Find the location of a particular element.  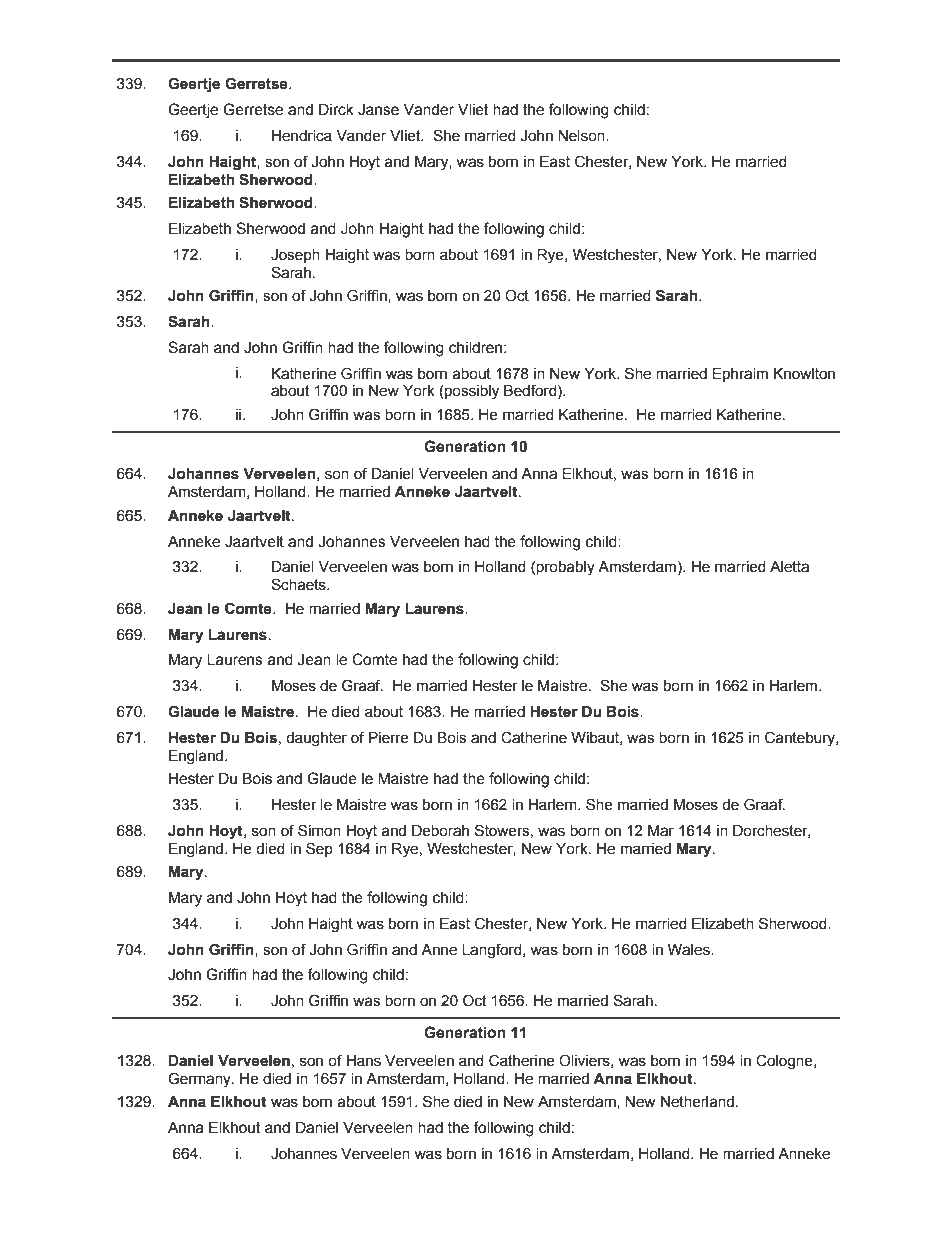

Nelson is located at coordinates (582, 136).
